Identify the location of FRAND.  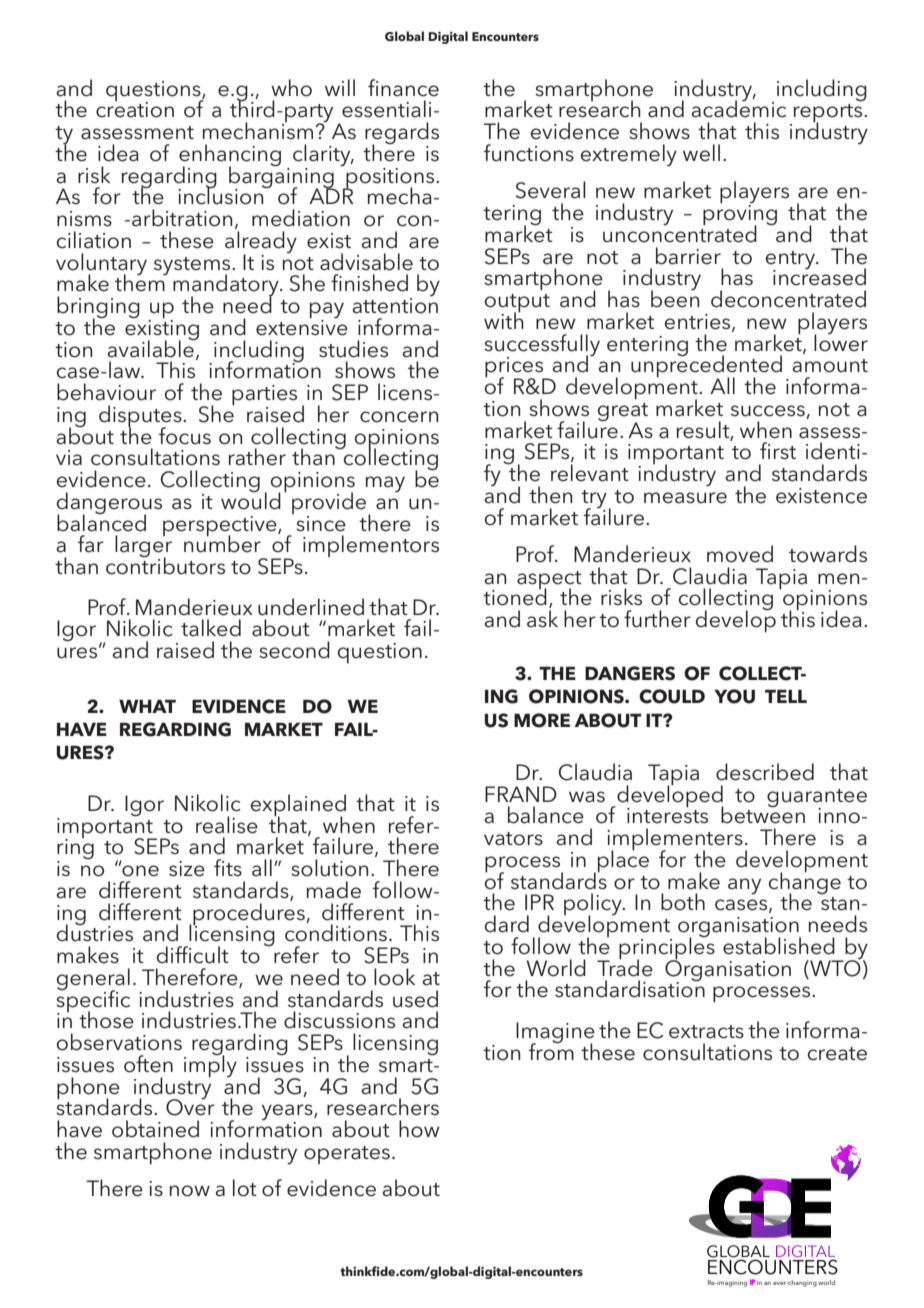
(521, 794).
